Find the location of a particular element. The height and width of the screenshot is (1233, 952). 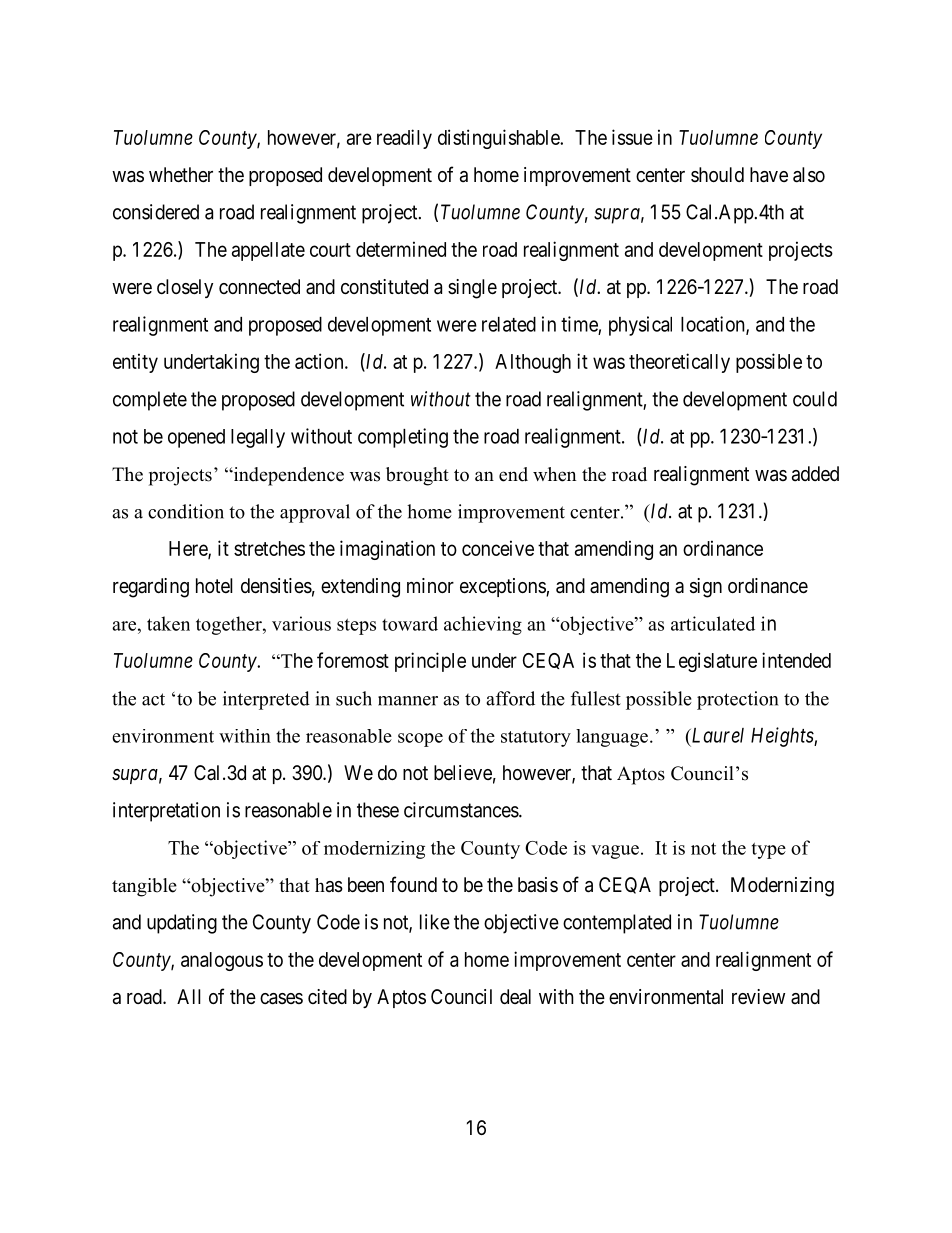

distinguishable is located at coordinates (499, 139).
